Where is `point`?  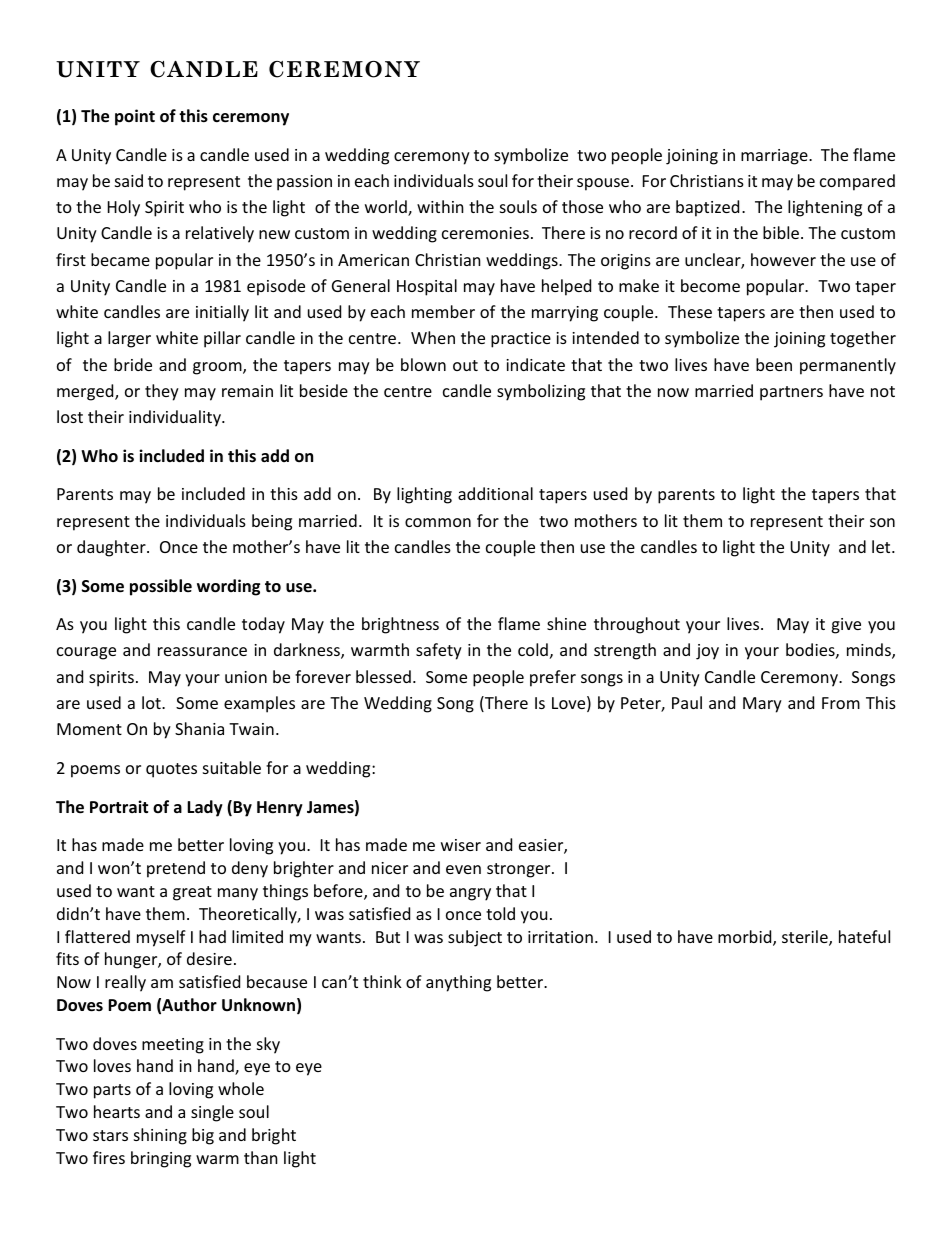
point is located at coordinates (135, 117).
